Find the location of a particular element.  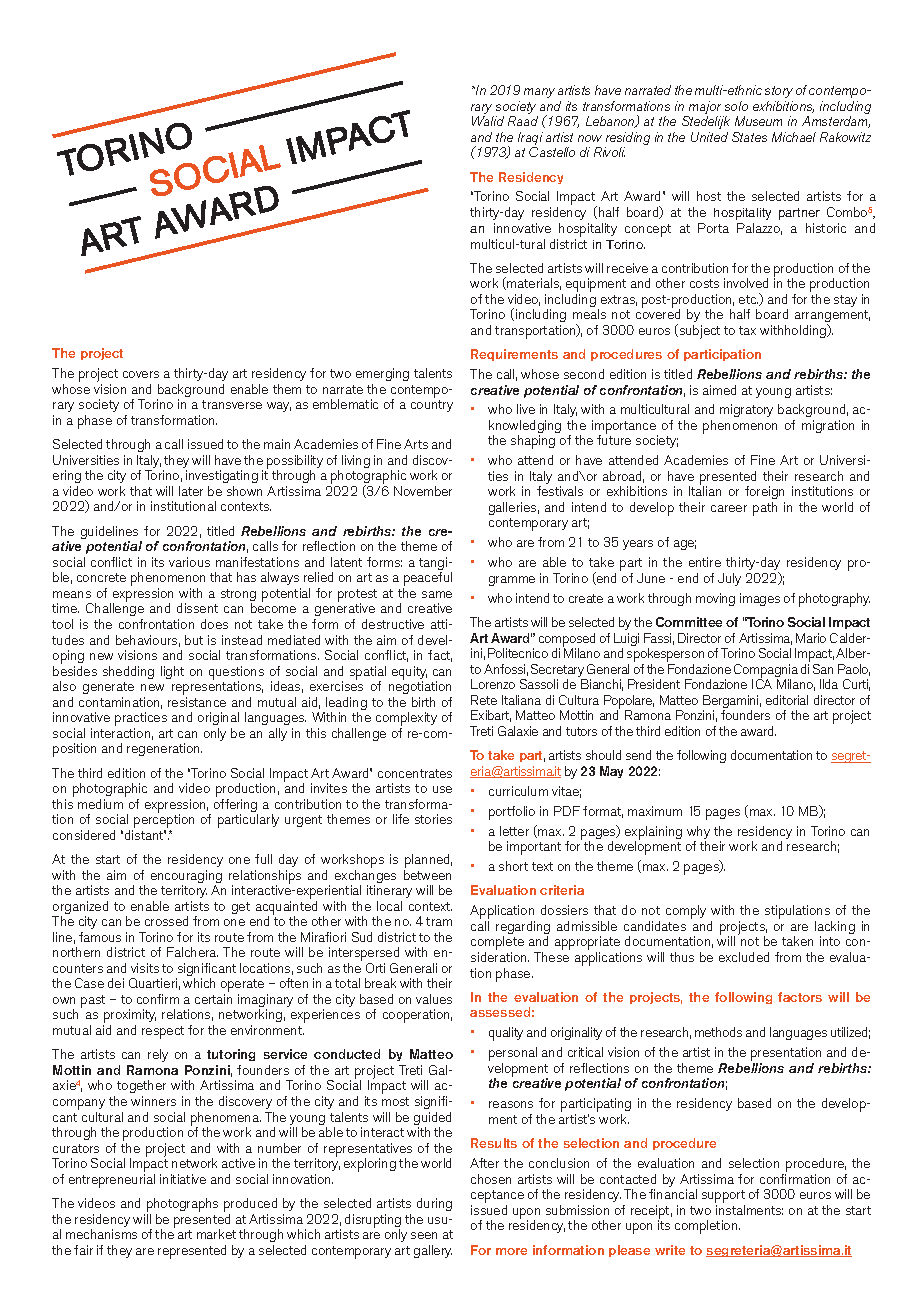

values is located at coordinates (434, 999).
